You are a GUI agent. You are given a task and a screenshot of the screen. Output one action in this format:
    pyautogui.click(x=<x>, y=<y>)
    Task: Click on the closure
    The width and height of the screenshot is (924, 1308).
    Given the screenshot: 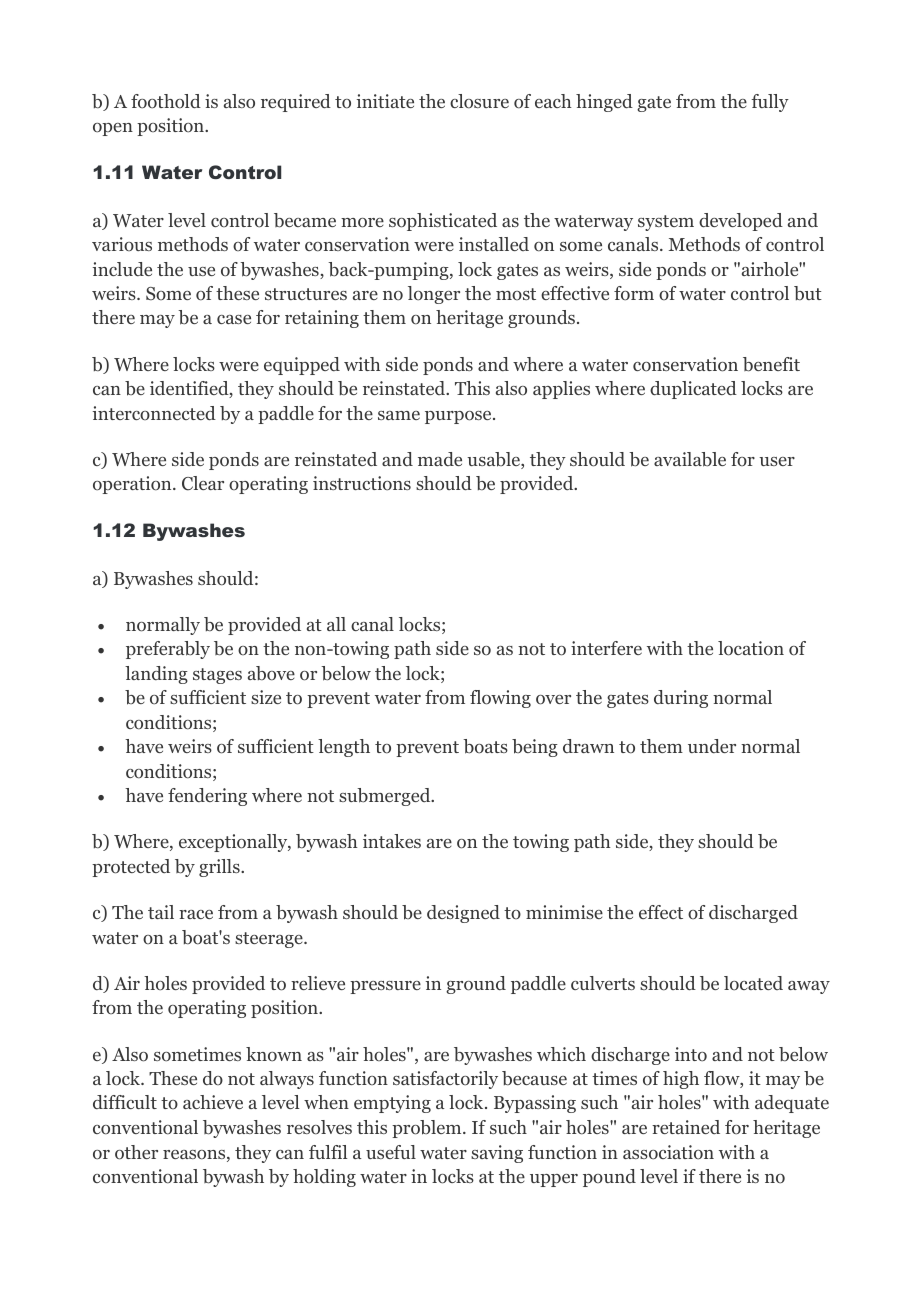 What is the action you would take?
    pyautogui.click(x=479, y=101)
